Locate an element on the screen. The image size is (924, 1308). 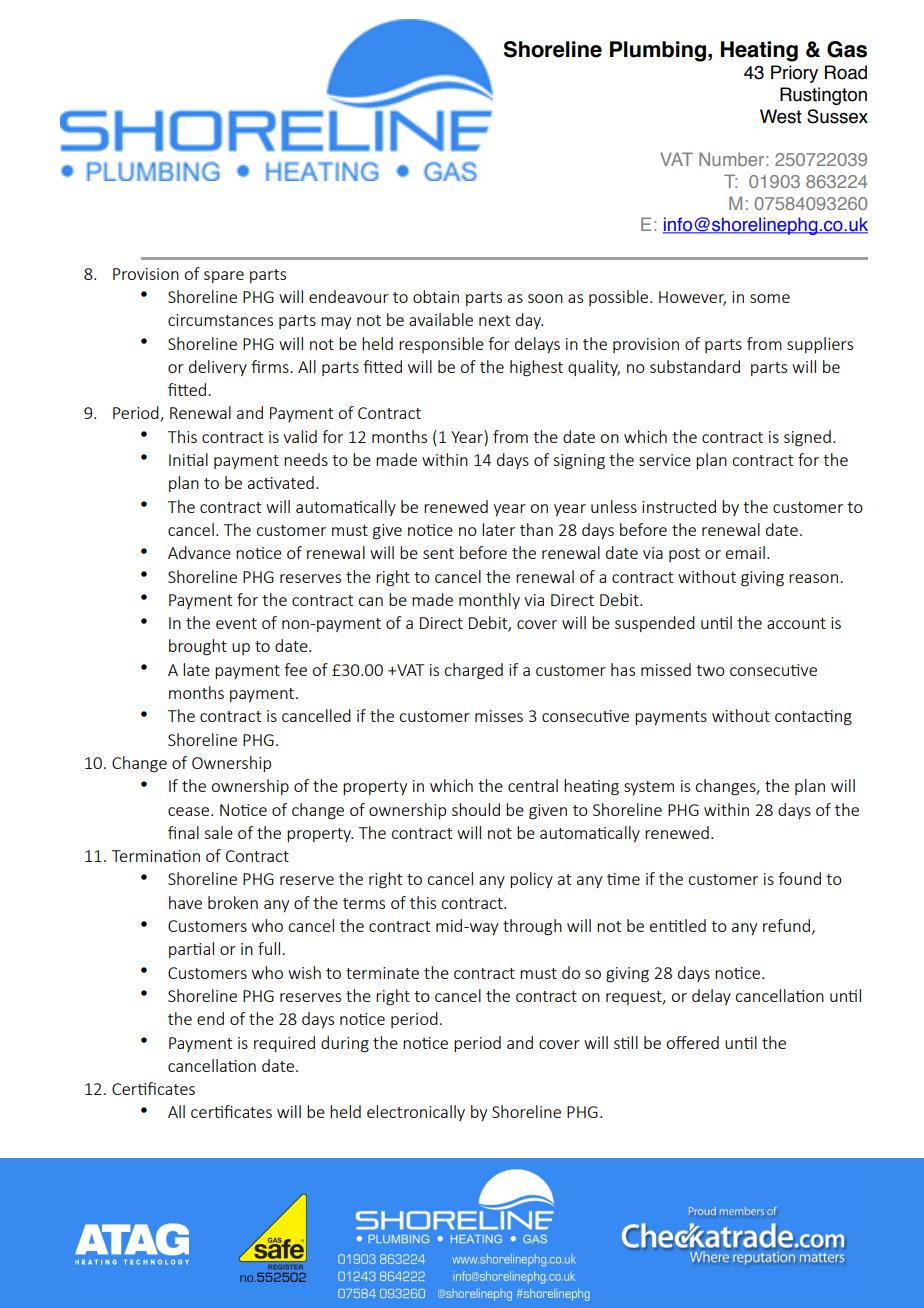
valid is located at coordinates (300, 436).
